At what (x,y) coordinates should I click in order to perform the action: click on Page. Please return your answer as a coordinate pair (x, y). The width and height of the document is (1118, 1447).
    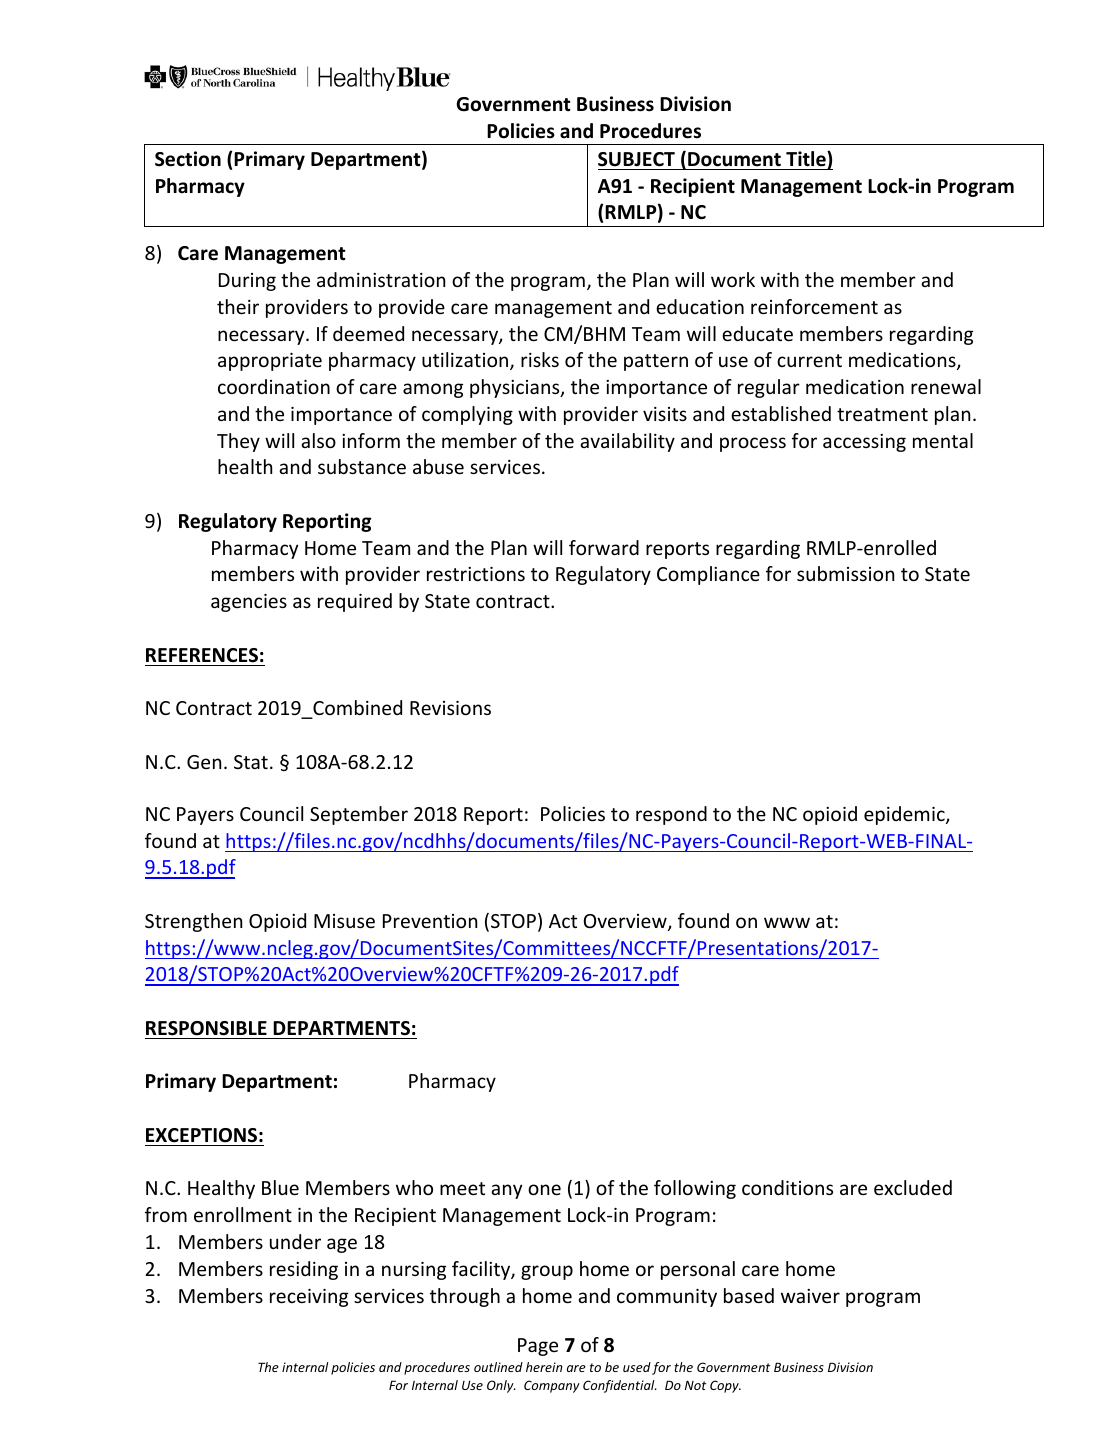
    Looking at the image, I should click on (538, 1347).
